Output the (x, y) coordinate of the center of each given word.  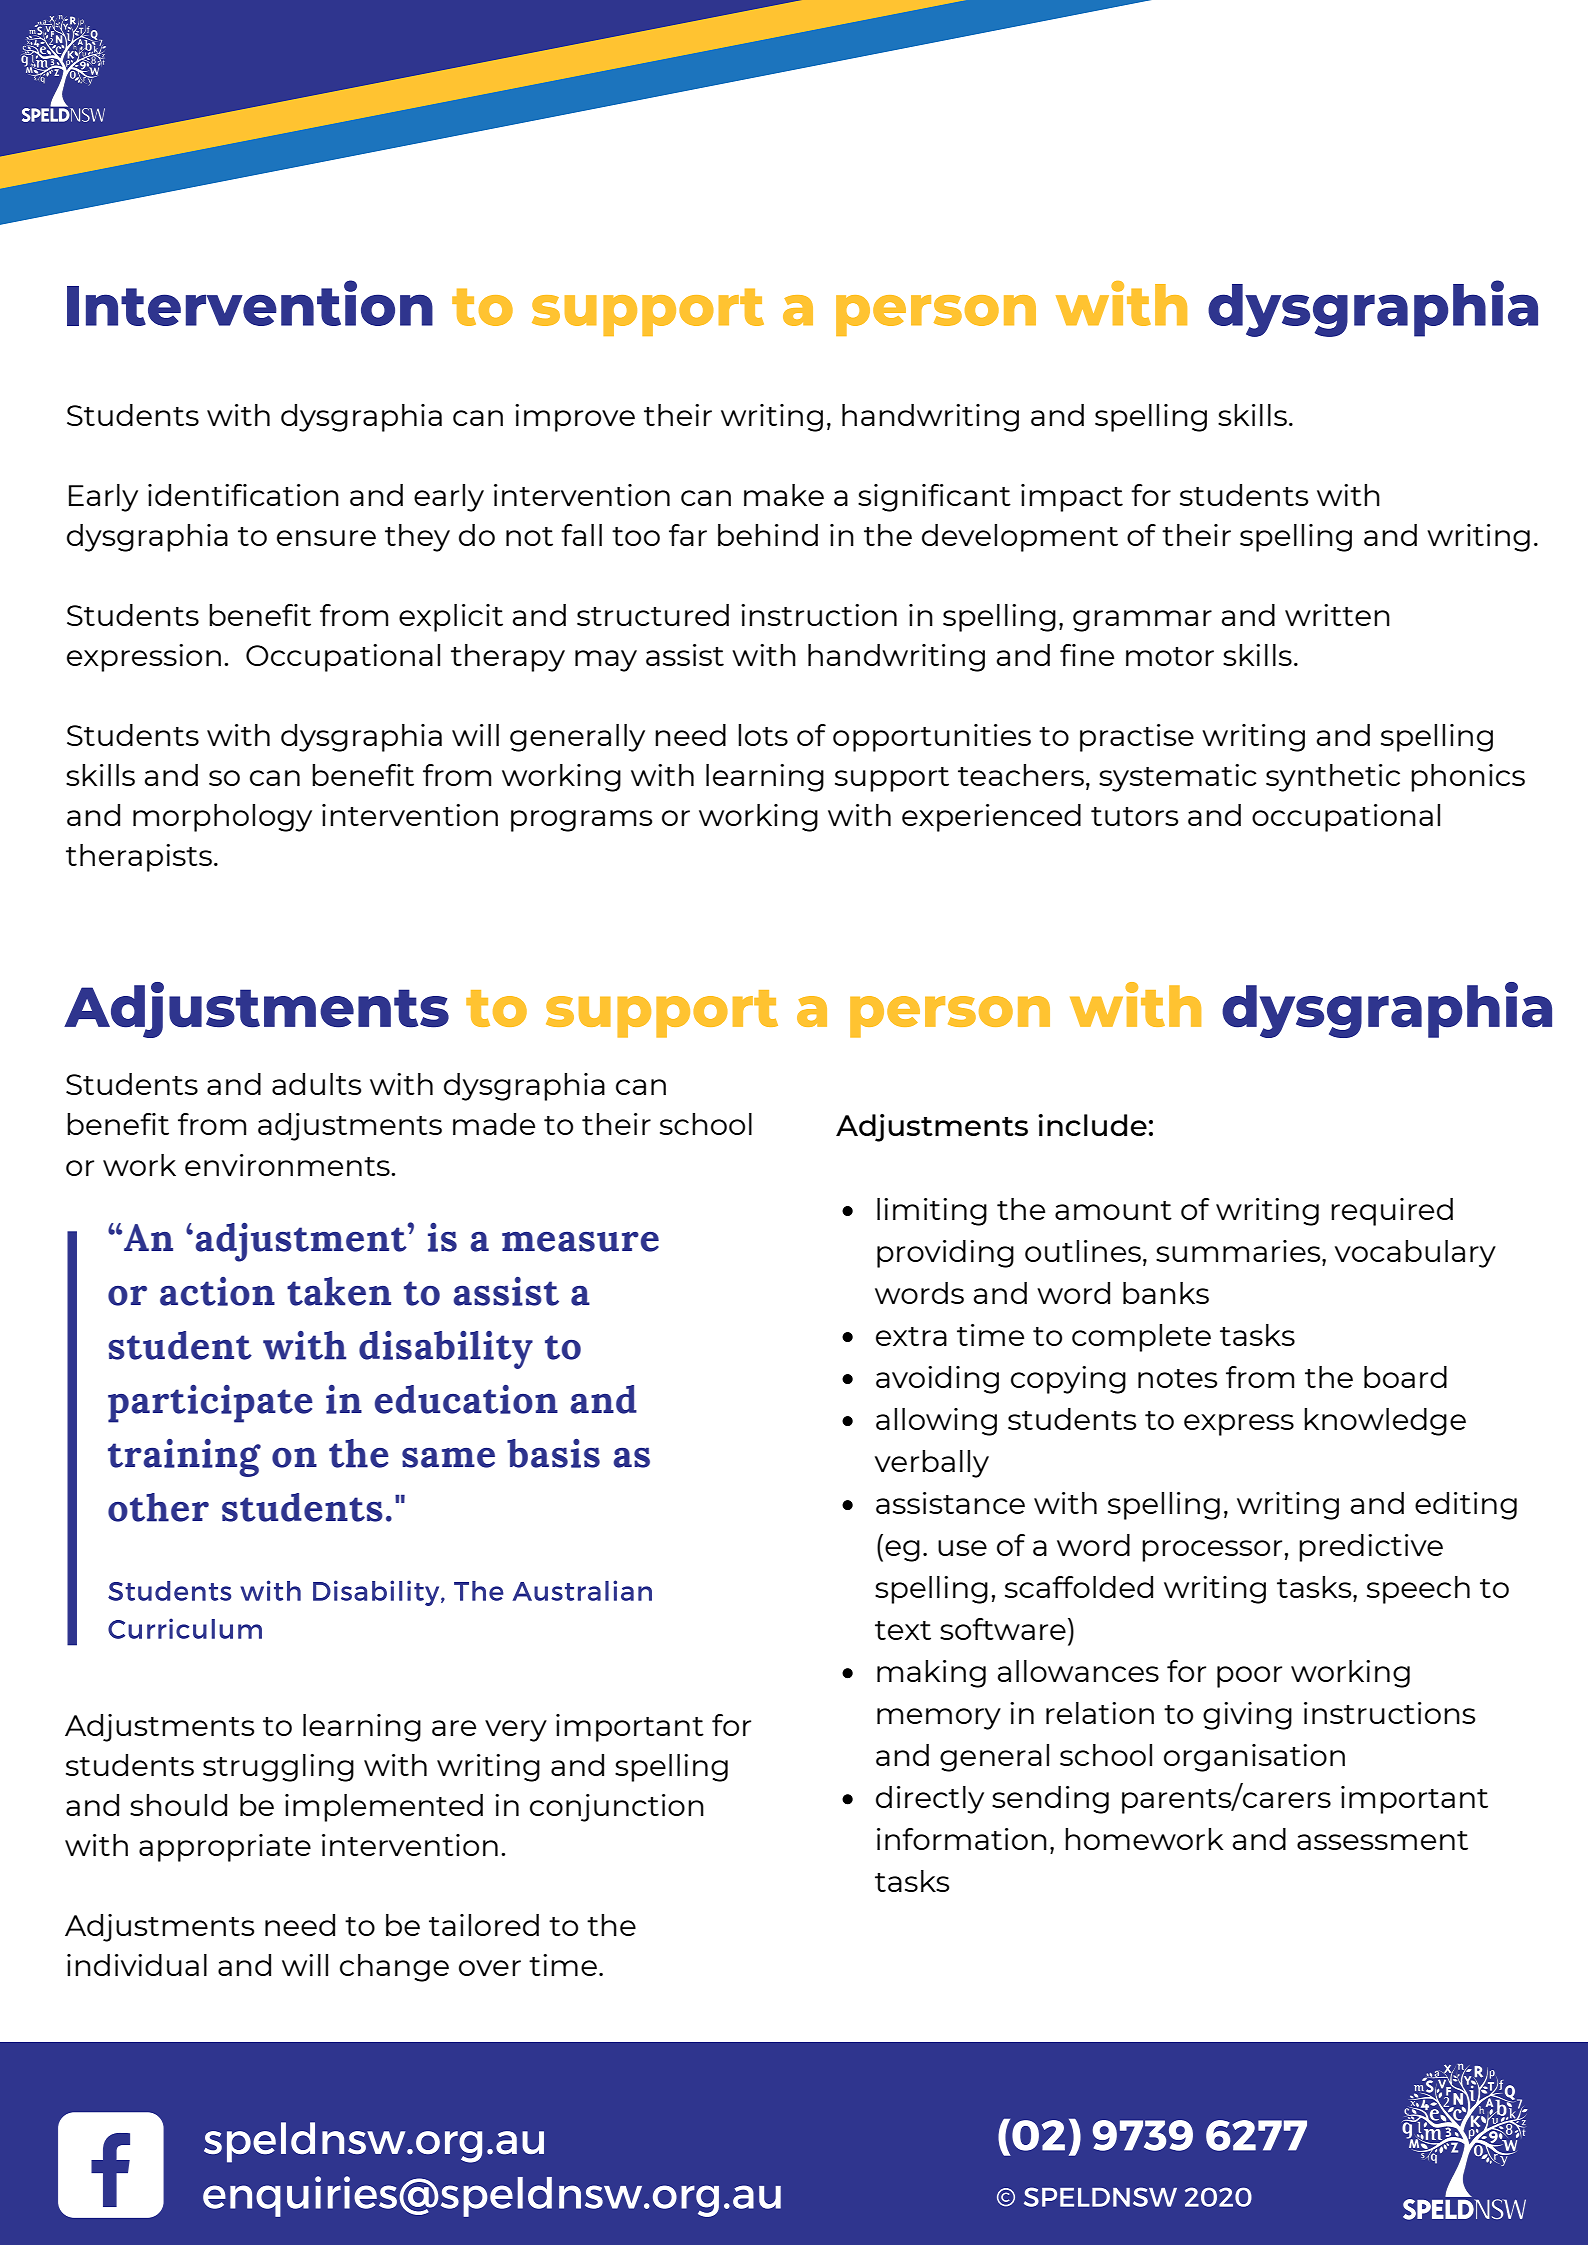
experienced (991, 818)
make (784, 495)
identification (243, 495)
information (962, 1839)
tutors (1134, 816)
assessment (1382, 1840)
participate (210, 1404)
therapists (139, 858)
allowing (936, 1422)
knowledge (1385, 1422)
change (394, 1968)
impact (1072, 498)
